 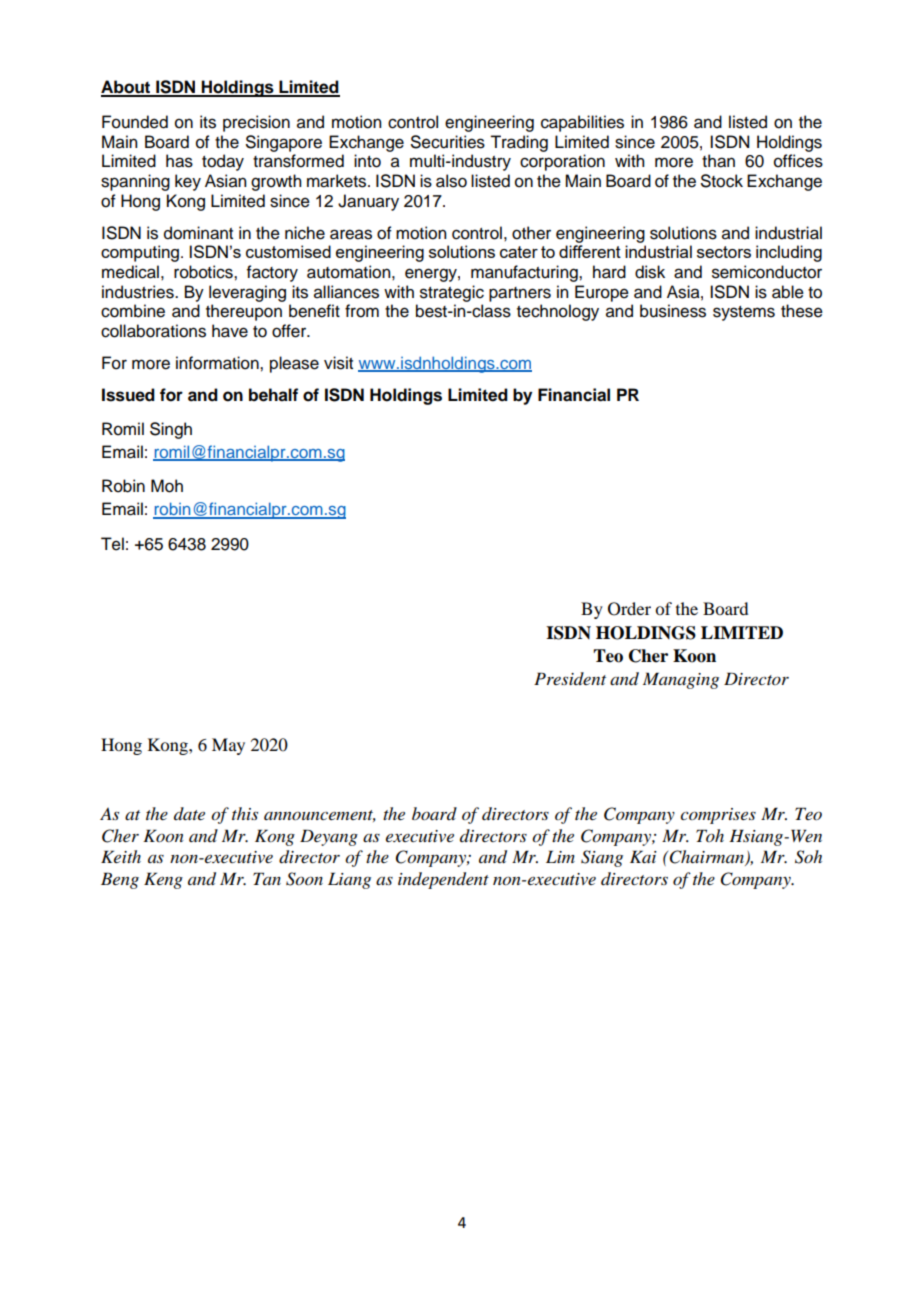 I want to click on independent, so click(x=443, y=880).
